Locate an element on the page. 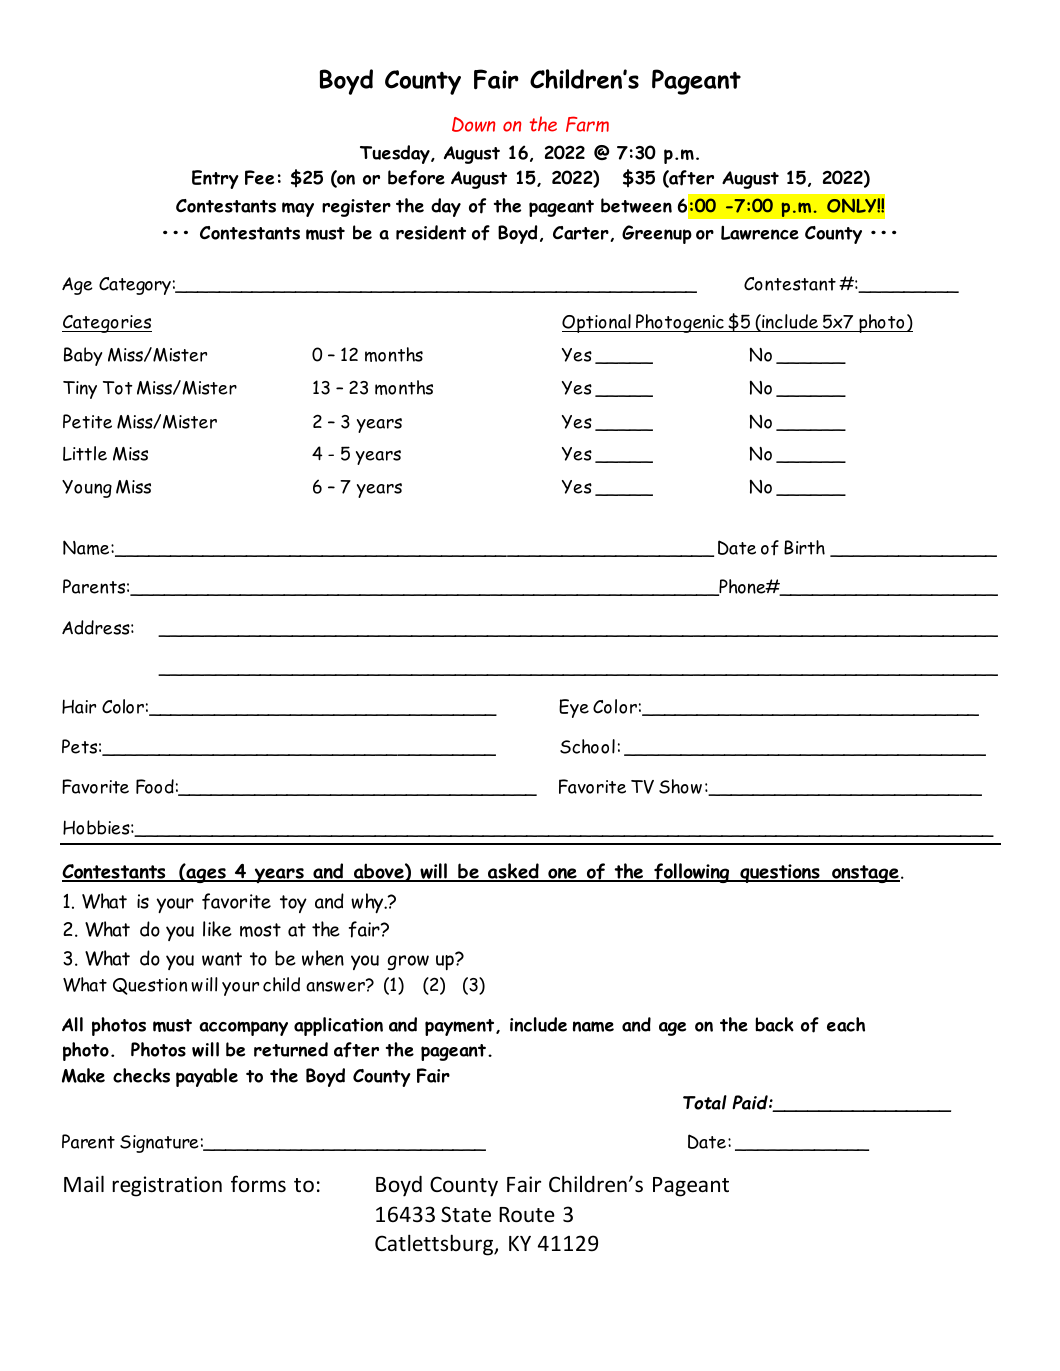 This document has width=1060, height=1371. Down is located at coordinates (473, 124).
